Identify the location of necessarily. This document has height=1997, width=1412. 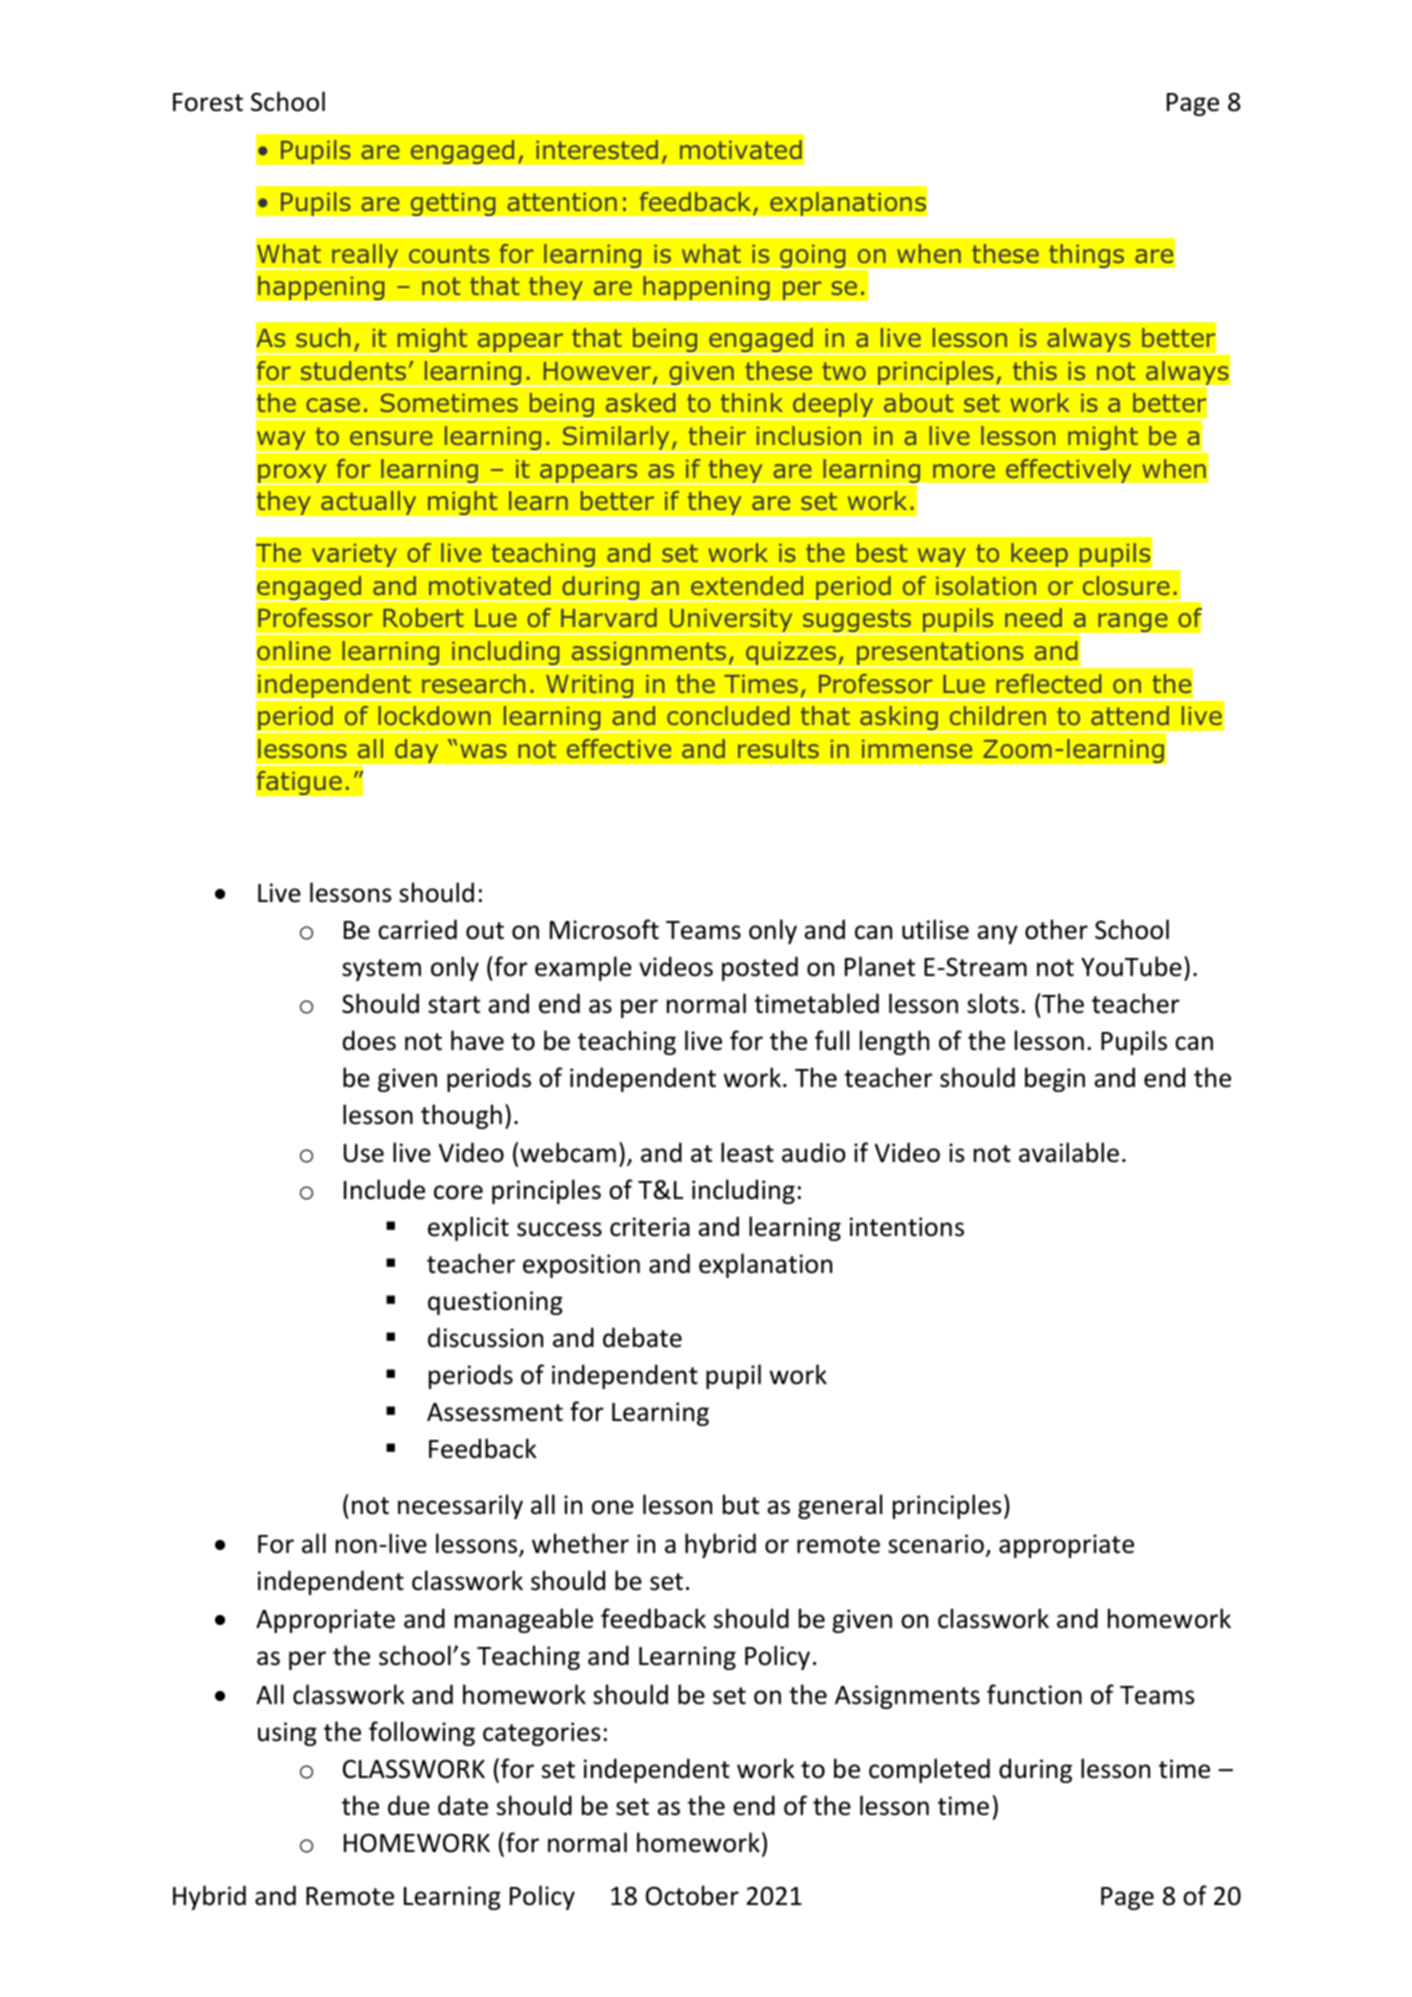
(460, 1506).
